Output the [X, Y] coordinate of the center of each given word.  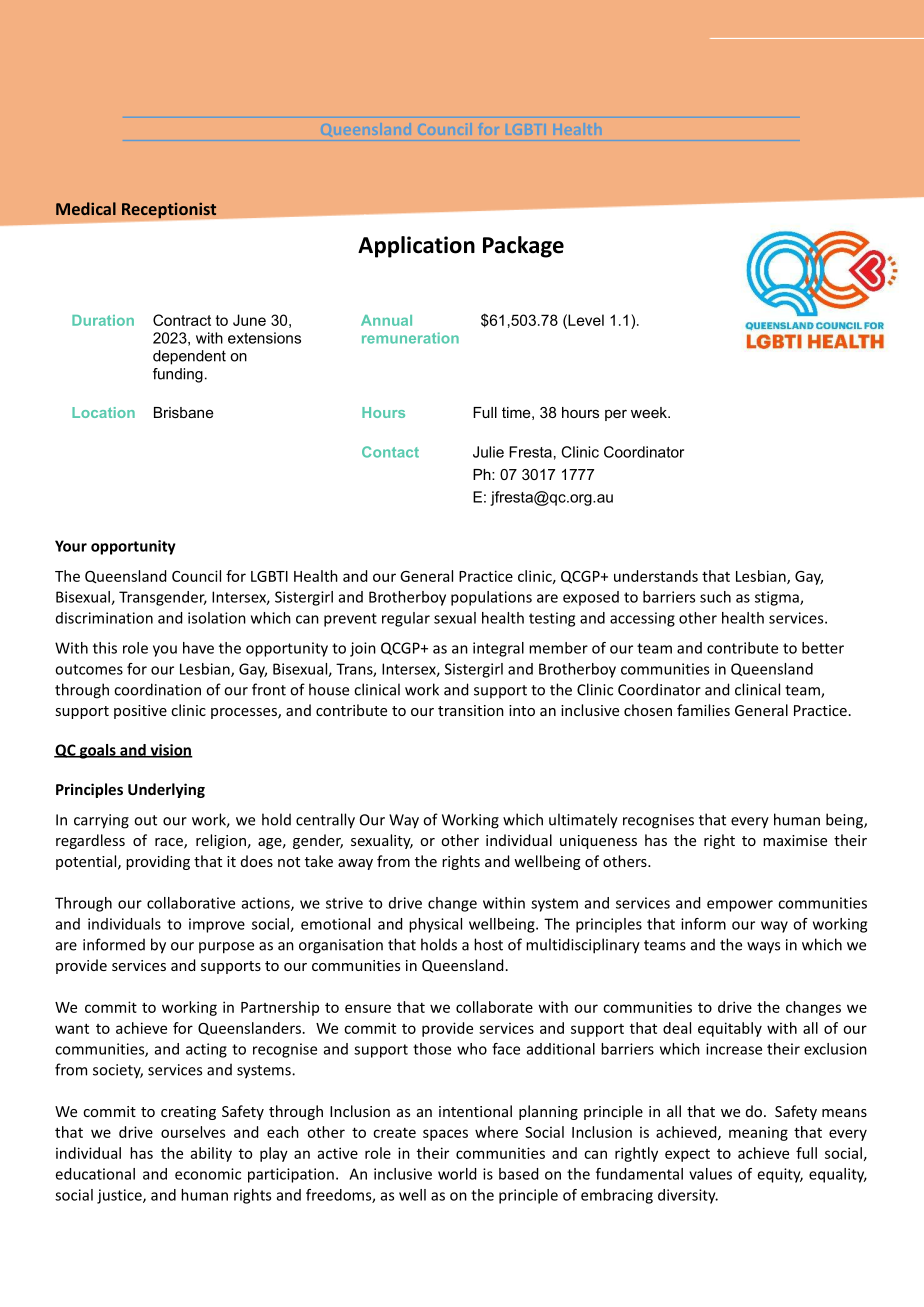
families [703, 710]
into [522, 710]
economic [208, 1174]
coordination [157, 689]
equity [780, 1175]
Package [523, 247]
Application [416, 247]
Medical [86, 208]
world [457, 1174]
